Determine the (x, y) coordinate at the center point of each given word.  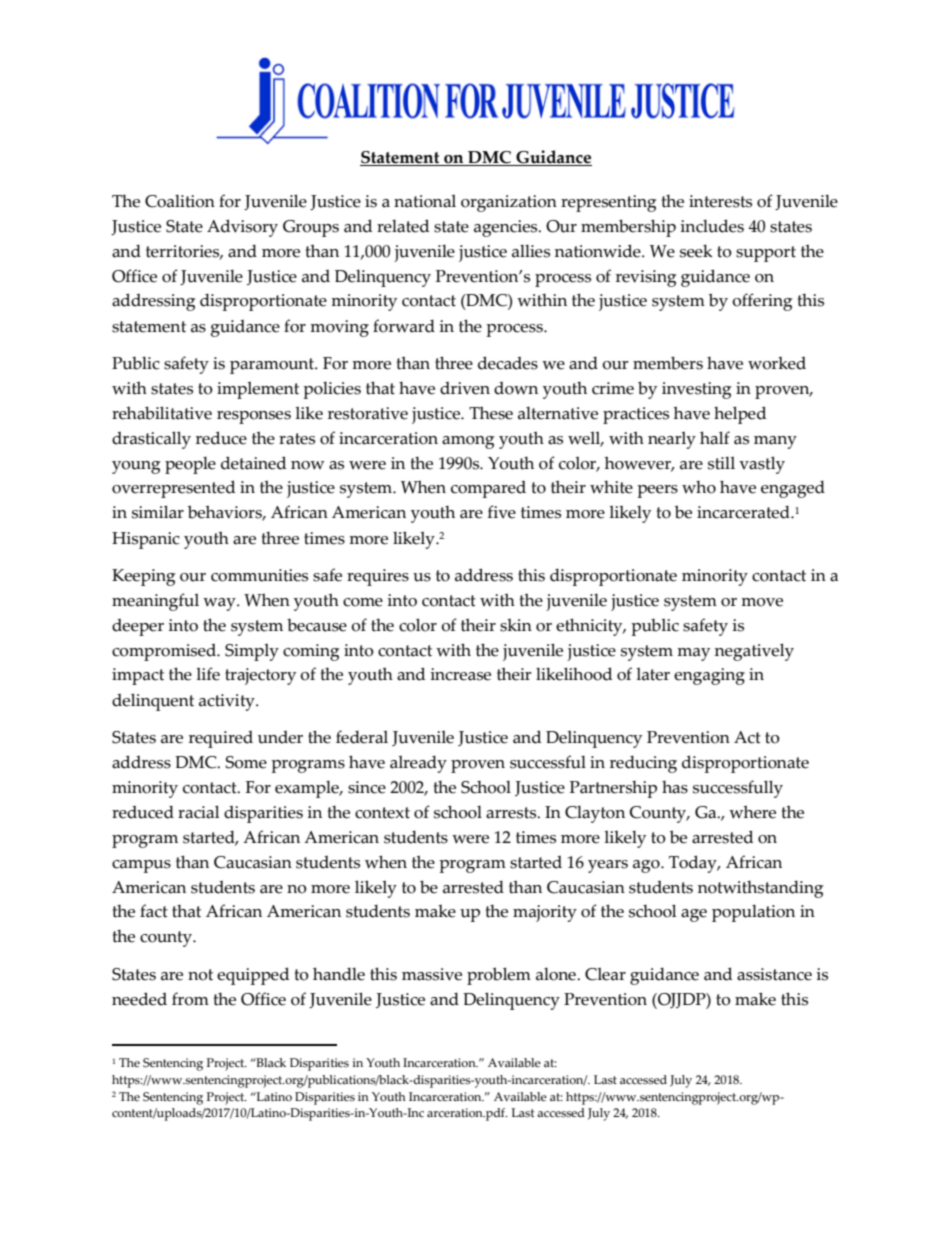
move (762, 602)
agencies (507, 228)
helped (740, 415)
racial (198, 812)
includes (712, 226)
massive (432, 974)
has (675, 787)
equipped (253, 976)
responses (254, 417)
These (491, 413)
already (418, 764)
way (220, 604)
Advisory (242, 228)
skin (516, 625)
